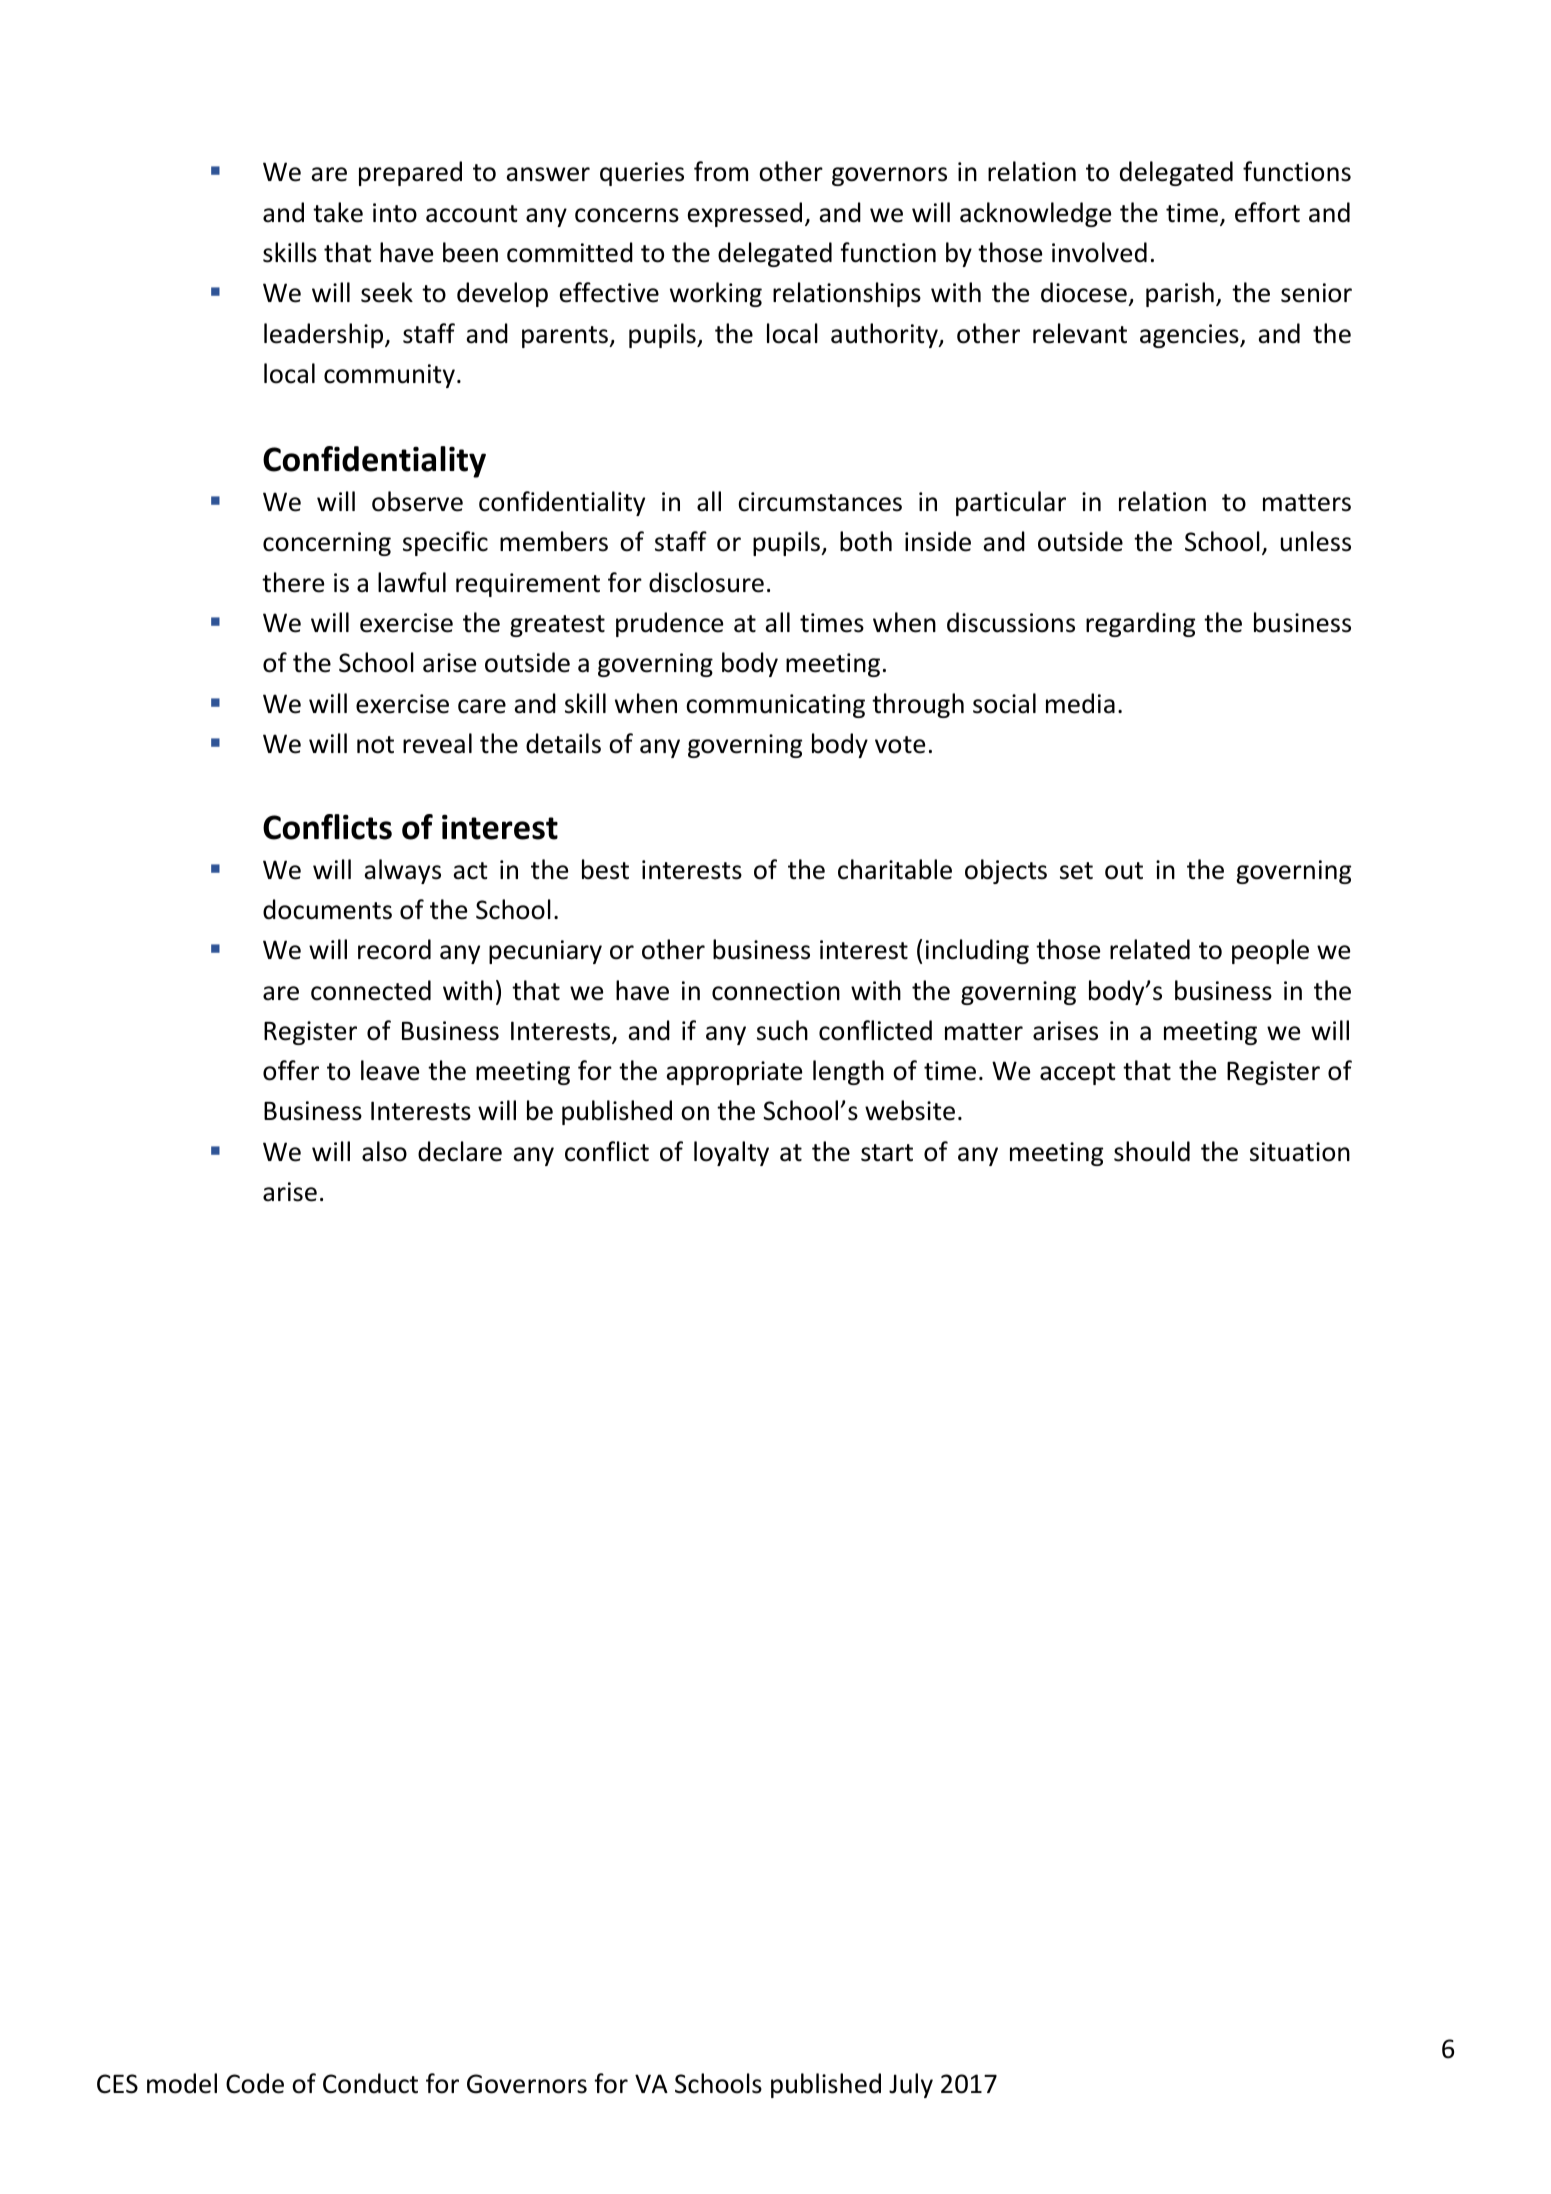 The height and width of the image is (2194, 1551). Describe the element at coordinates (338, 212) in the image. I see `take` at that location.
